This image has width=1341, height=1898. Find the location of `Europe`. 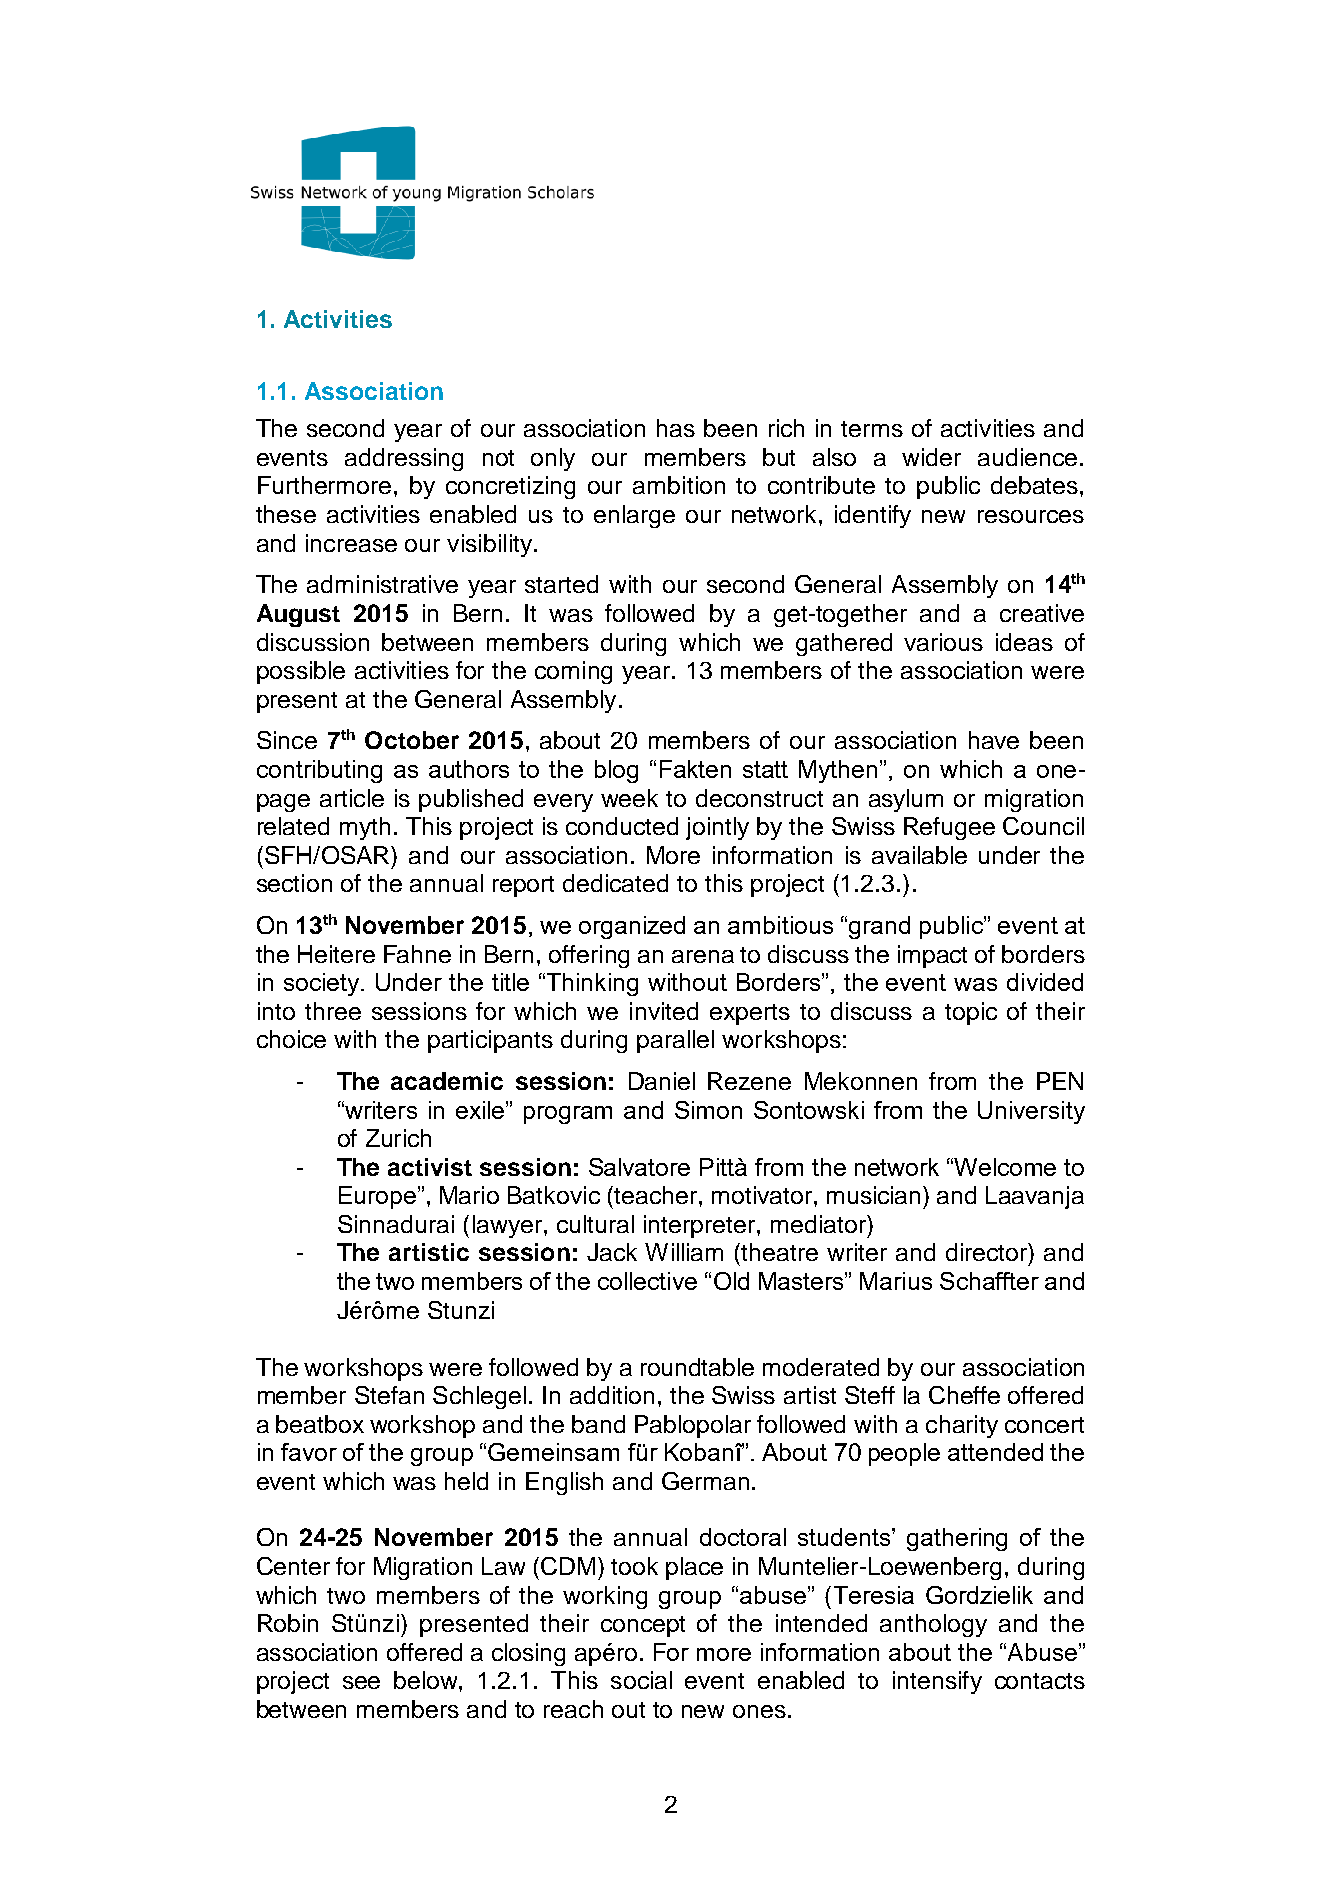

Europe is located at coordinates (377, 1197).
